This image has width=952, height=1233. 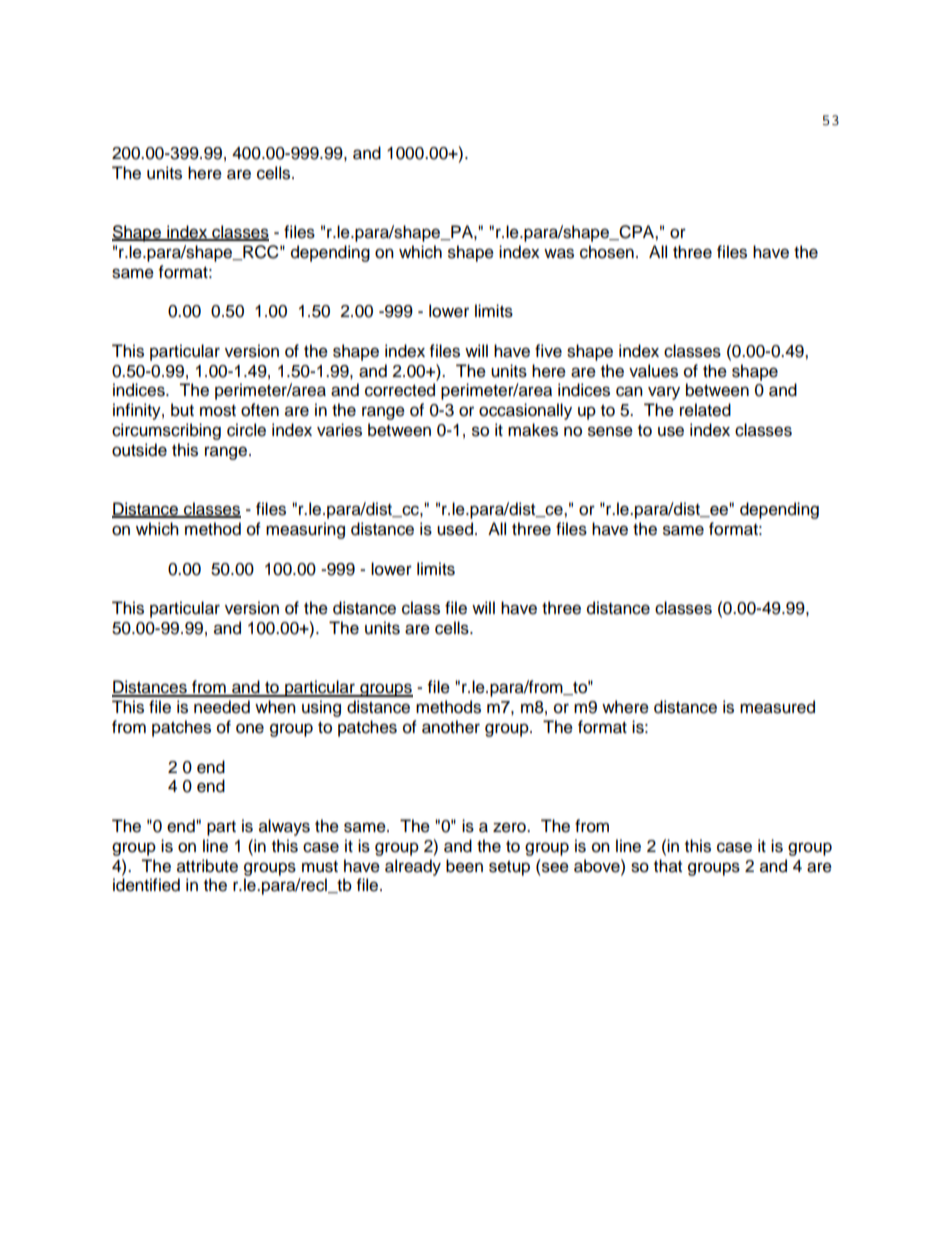 I want to click on been, so click(x=464, y=866).
